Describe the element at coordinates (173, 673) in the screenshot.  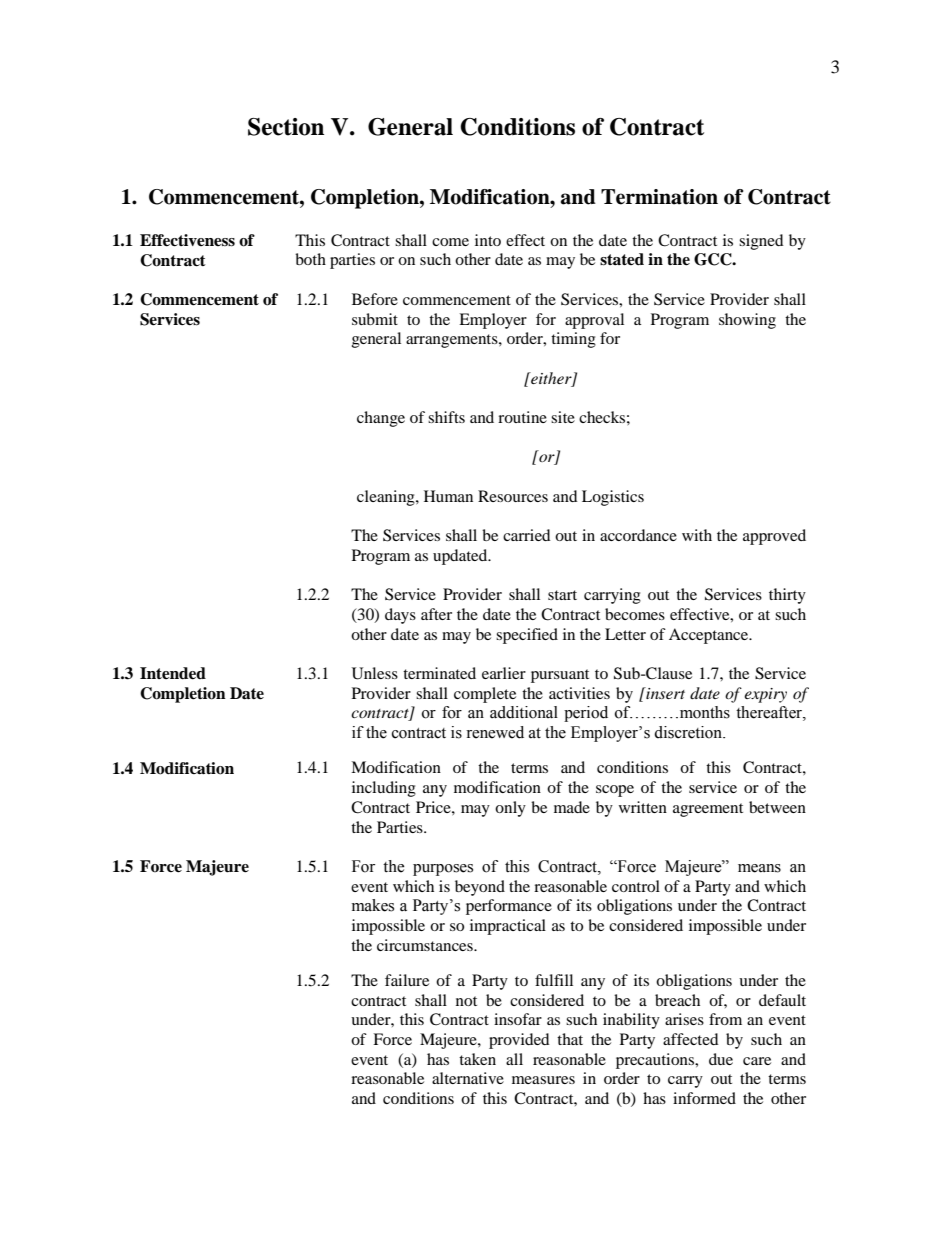
I see `Intended` at that location.
